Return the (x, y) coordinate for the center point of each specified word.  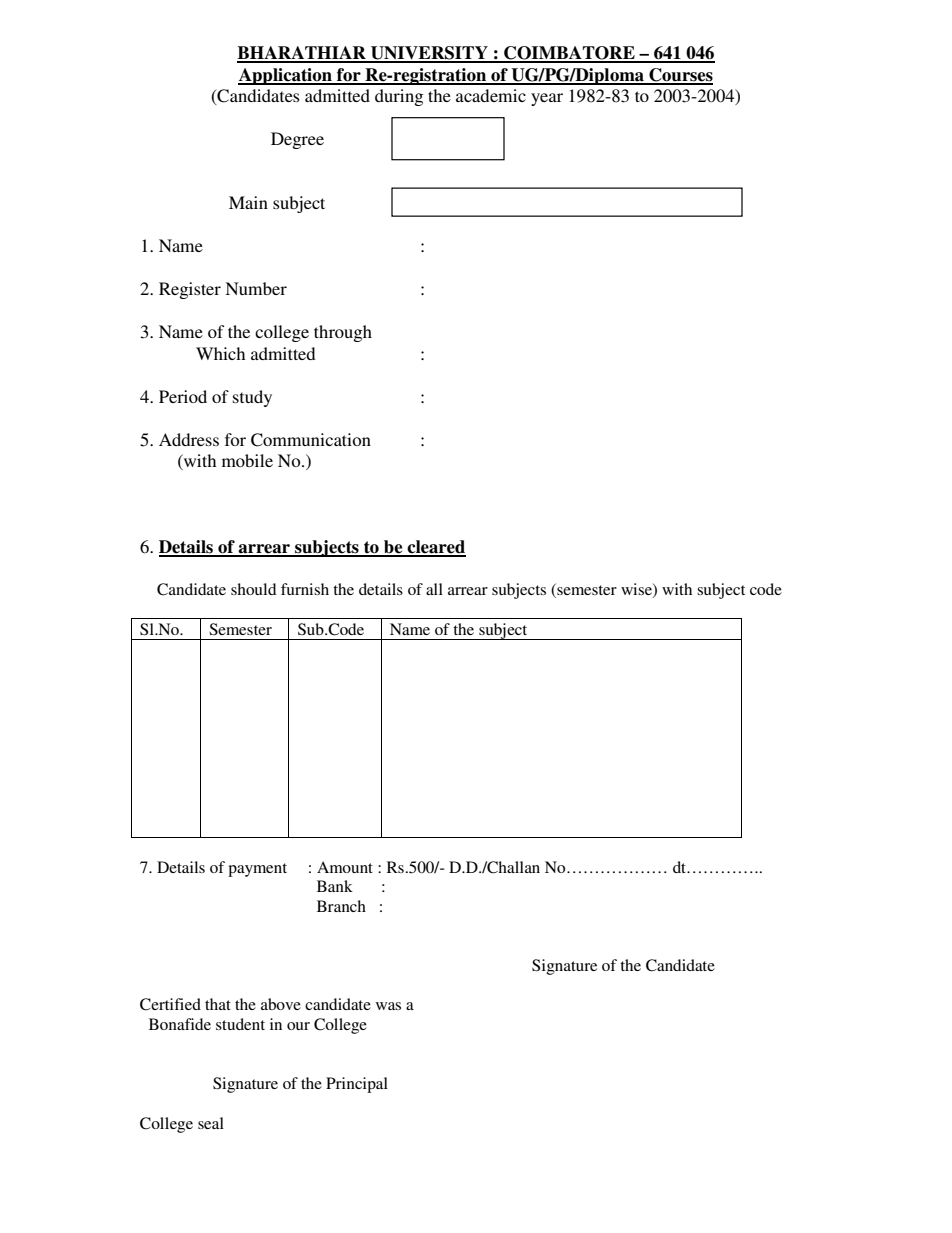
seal (211, 1123)
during (399, 97)
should (253, 589)
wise (637, 590)
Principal (357, 1085)
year (547, 99)
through (343, 333)
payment (257, 870)
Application (286, 76)
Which (220, 353)
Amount (345, 867)
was (388, 1006)
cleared (435, 548)
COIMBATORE (569, 54)
